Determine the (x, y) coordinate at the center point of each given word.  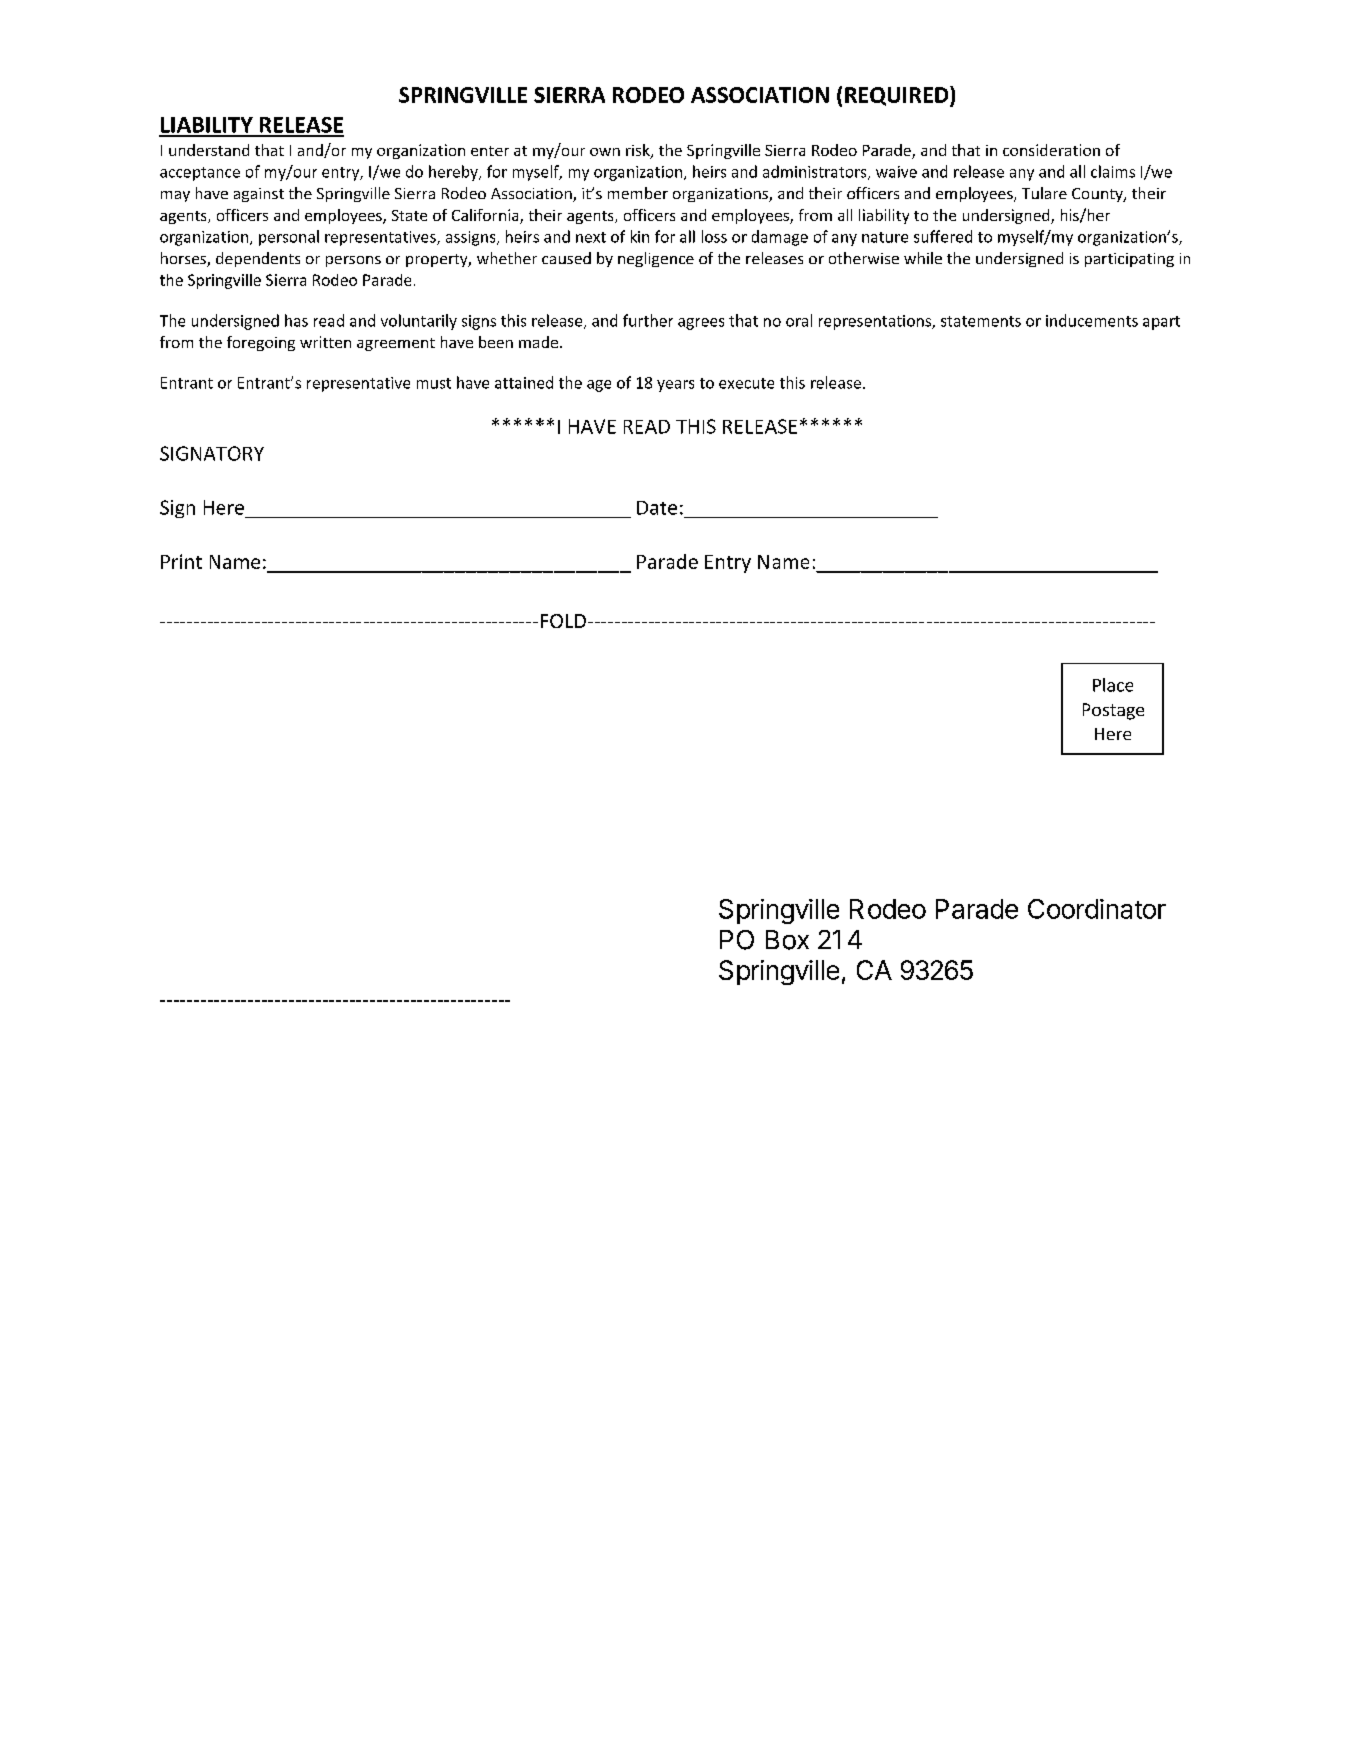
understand (209, 150)
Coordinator (1097, 909)
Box (787, 940)
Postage (1113, 711)
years (675, 386)
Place (1113, 685)
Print (181, 561)
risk (639, 151)
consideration (1051, 150)
